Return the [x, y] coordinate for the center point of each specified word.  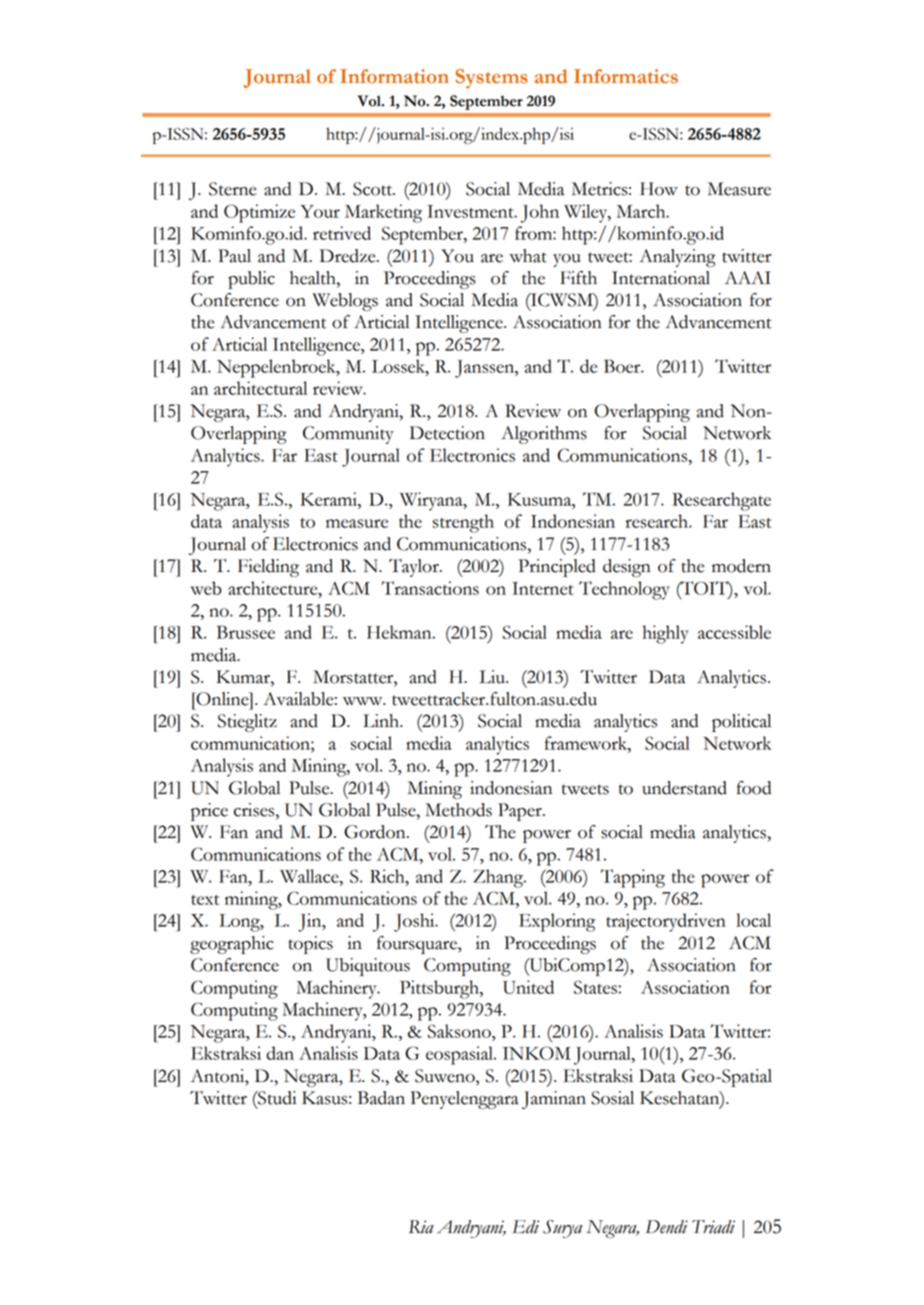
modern [741, 566]
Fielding [268, 568]
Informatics [626, 76]
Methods [458, 810]
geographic [232, 945]
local [753, 920]
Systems [491, 79]
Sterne [232, 189]
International [661, 278]
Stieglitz [247, 723]
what [528, 256]
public [251, 280]
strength [463, 523]
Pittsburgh [440, 989]
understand [684, 788]
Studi [276, 1098]
